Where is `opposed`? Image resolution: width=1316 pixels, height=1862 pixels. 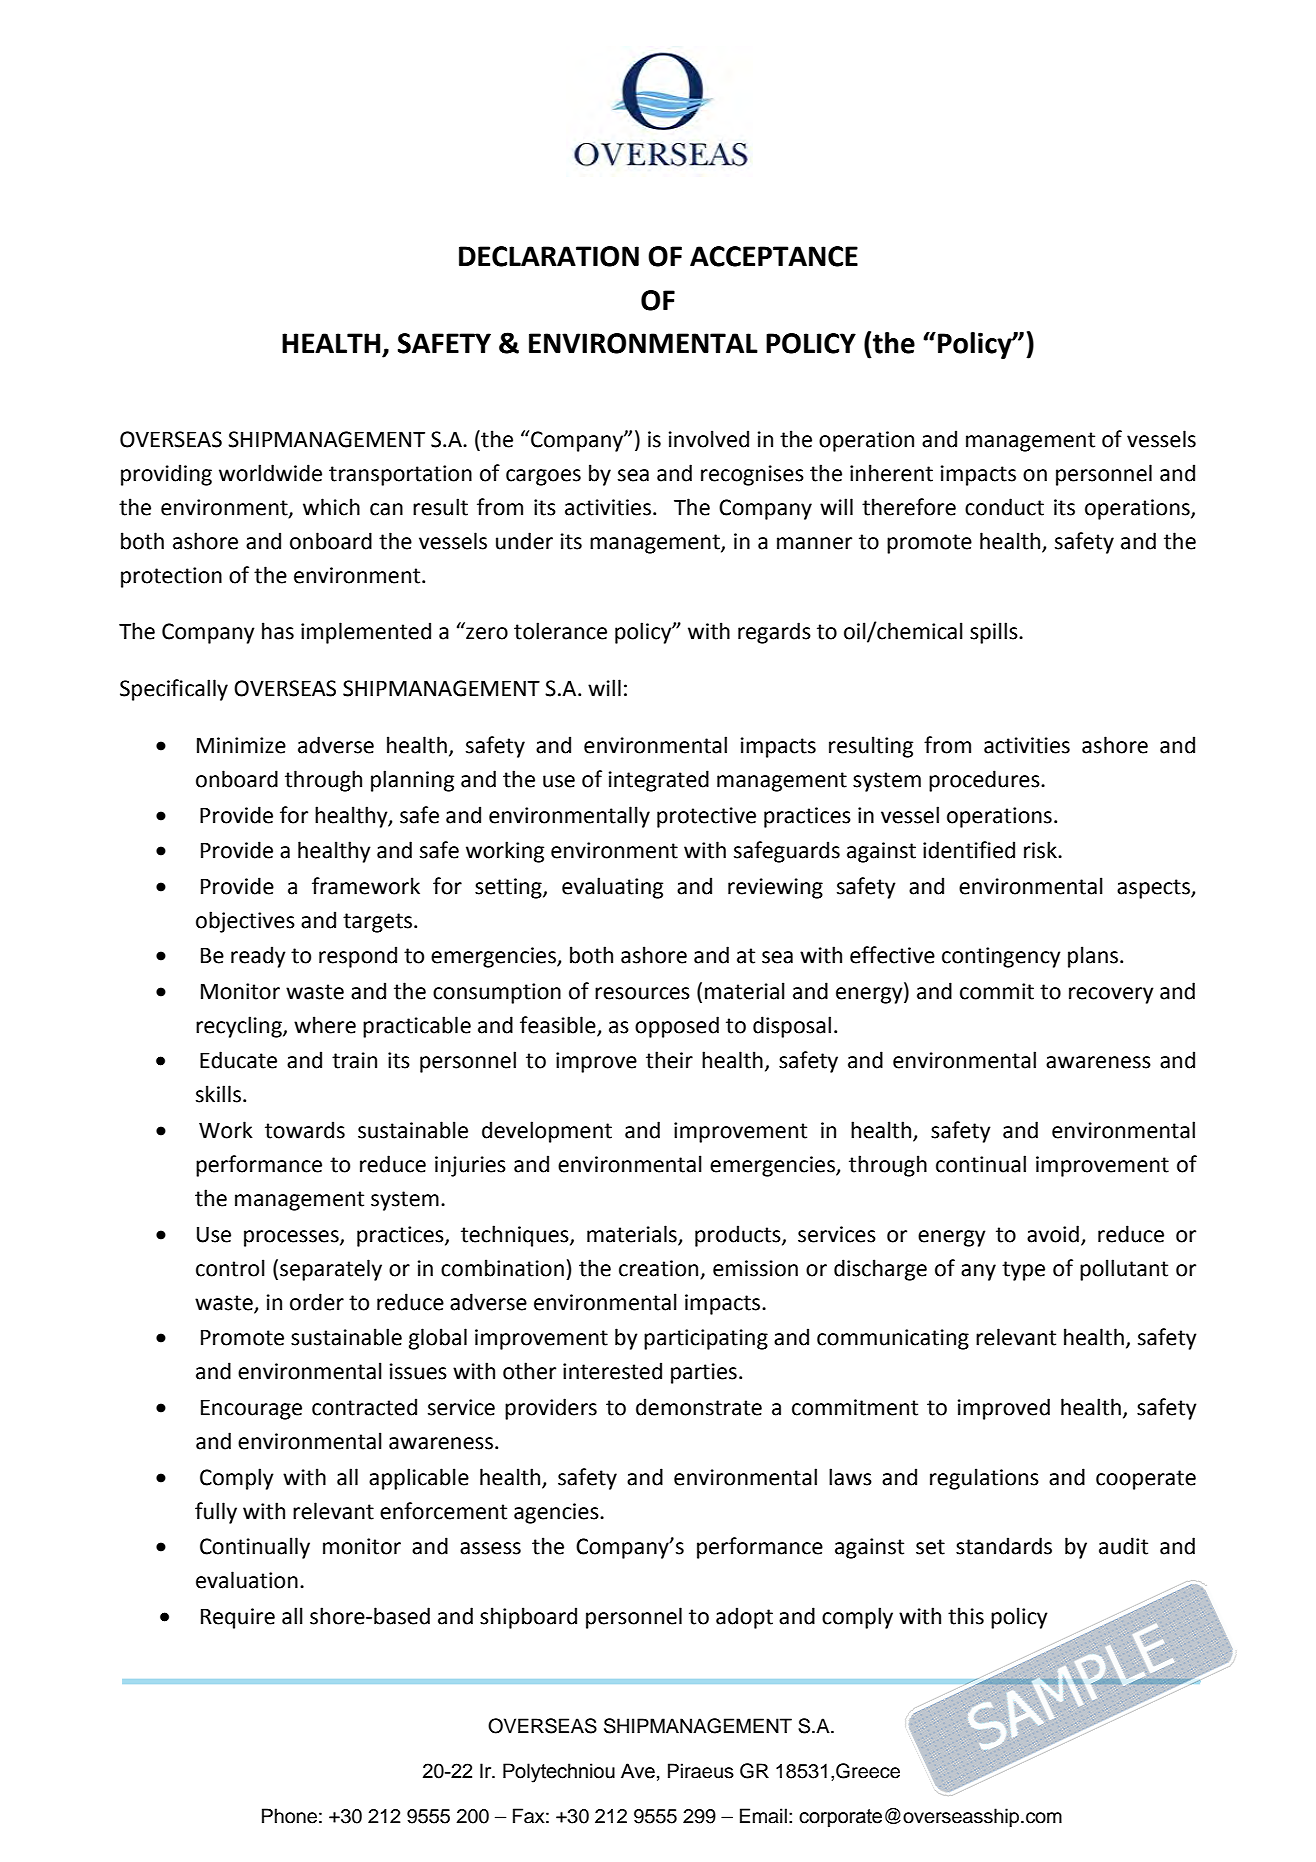 opposed is located at coordinates (677, 1027).
